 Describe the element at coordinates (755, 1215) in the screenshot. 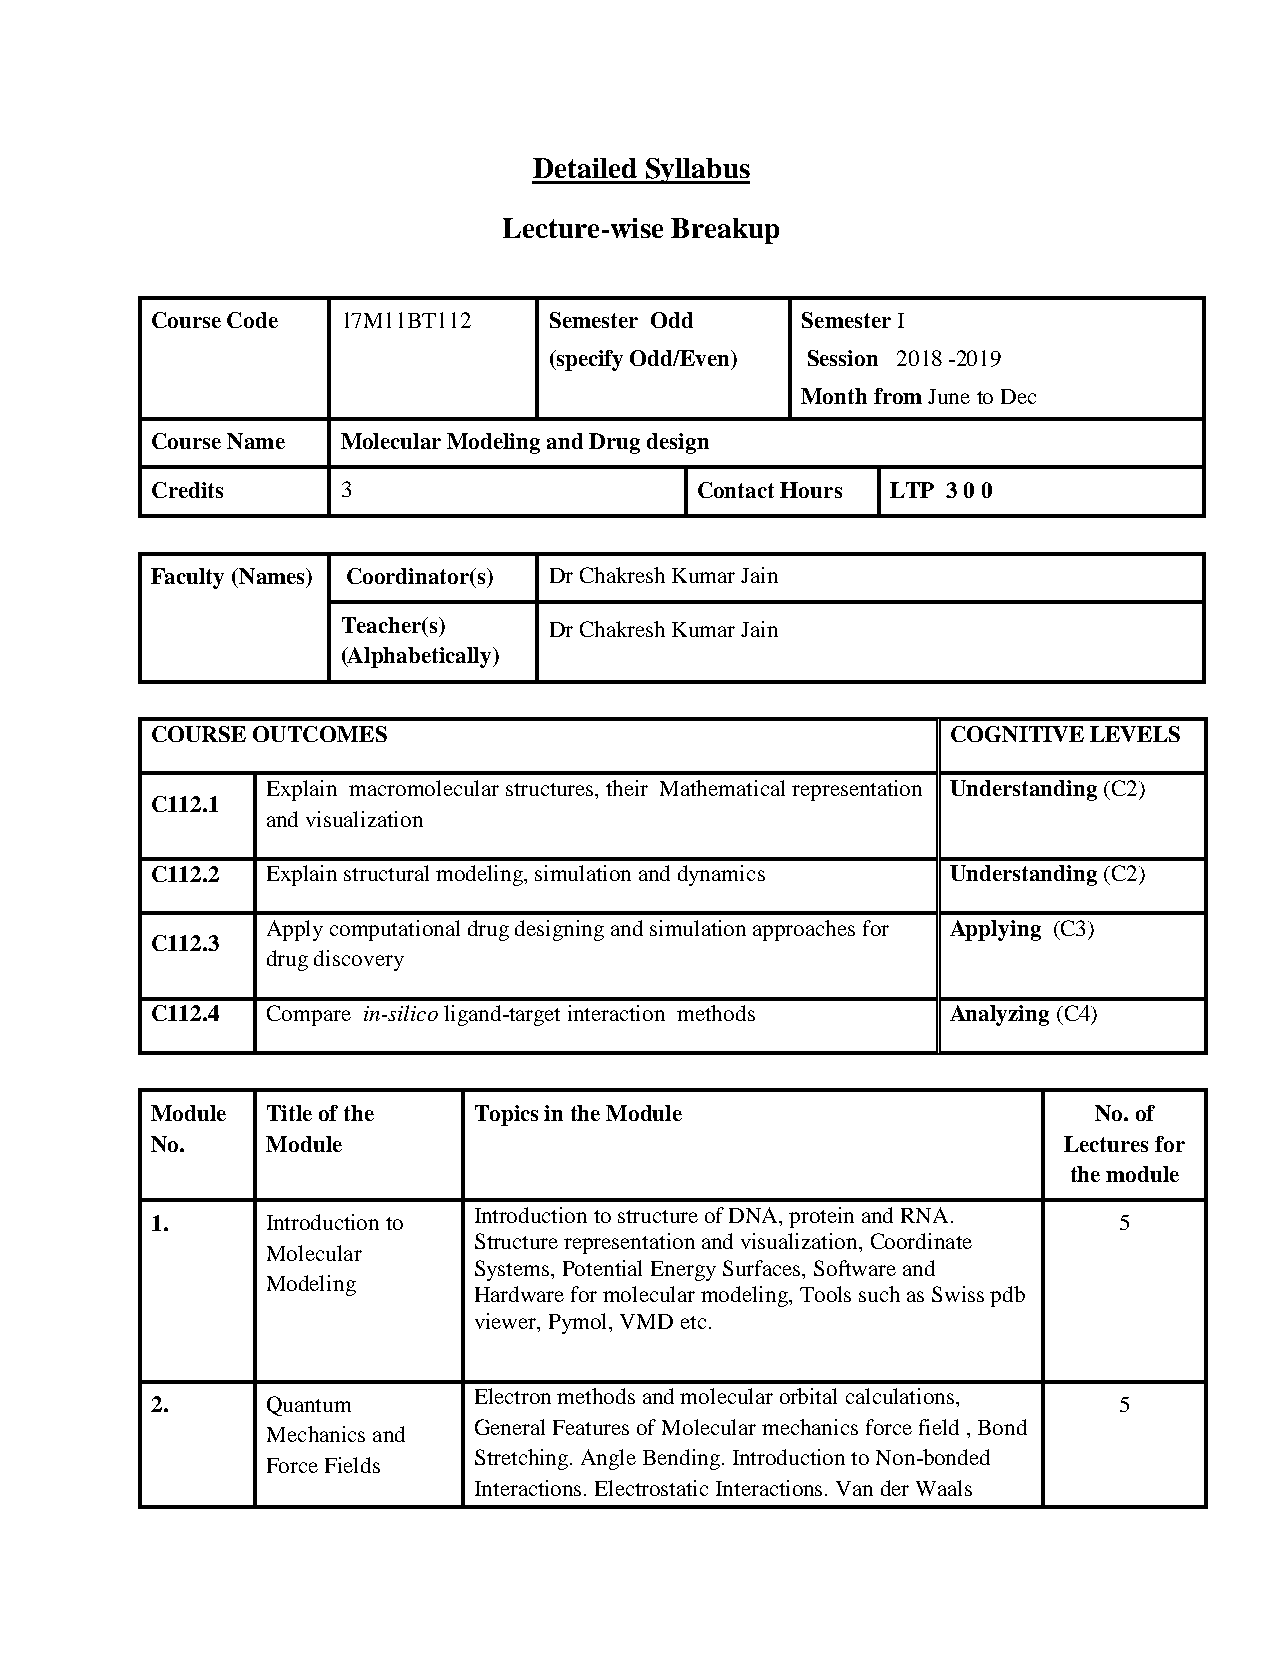

I see `DNA` at that location.
